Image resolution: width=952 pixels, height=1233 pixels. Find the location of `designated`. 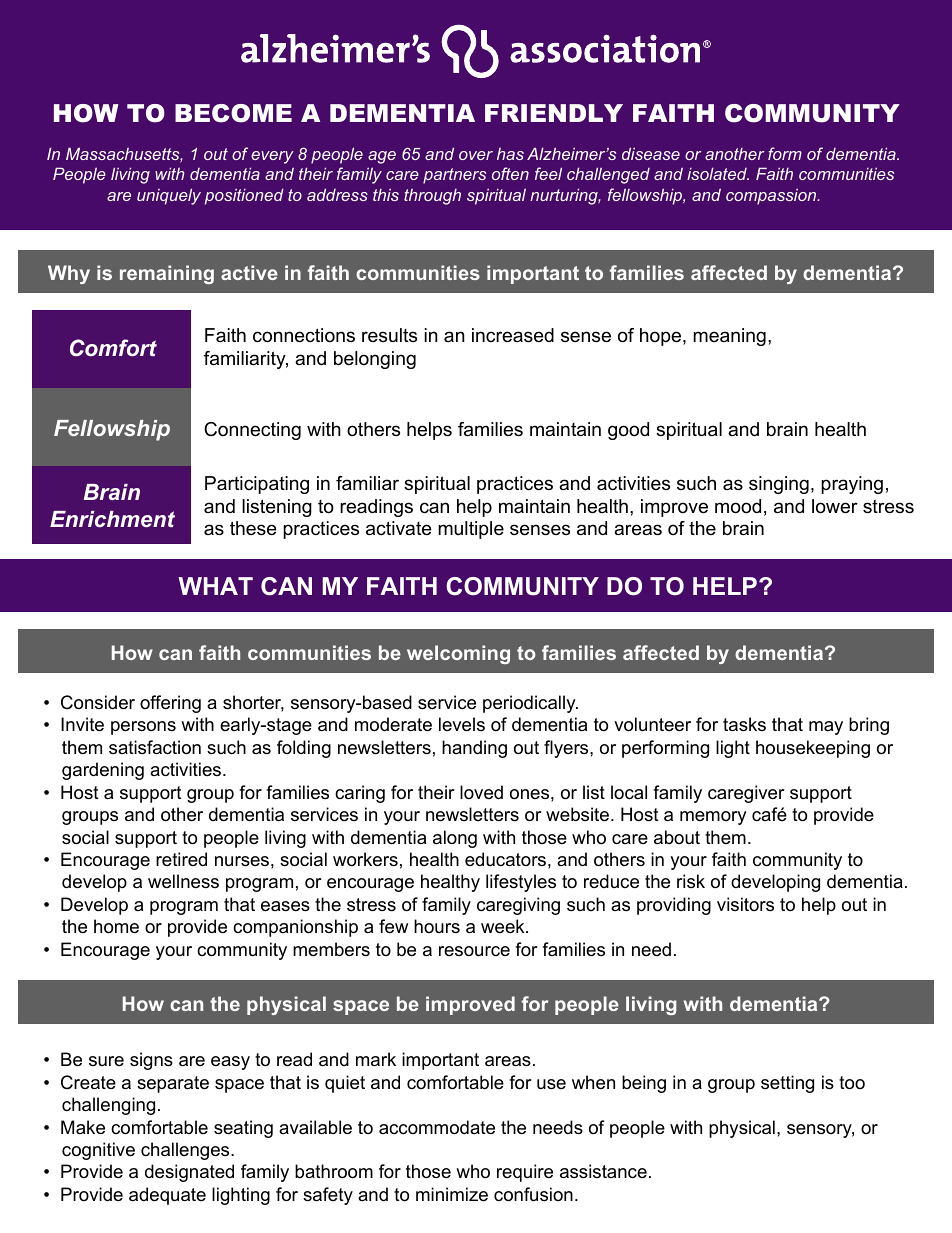

designated is located at coordinates (189, 1173).
